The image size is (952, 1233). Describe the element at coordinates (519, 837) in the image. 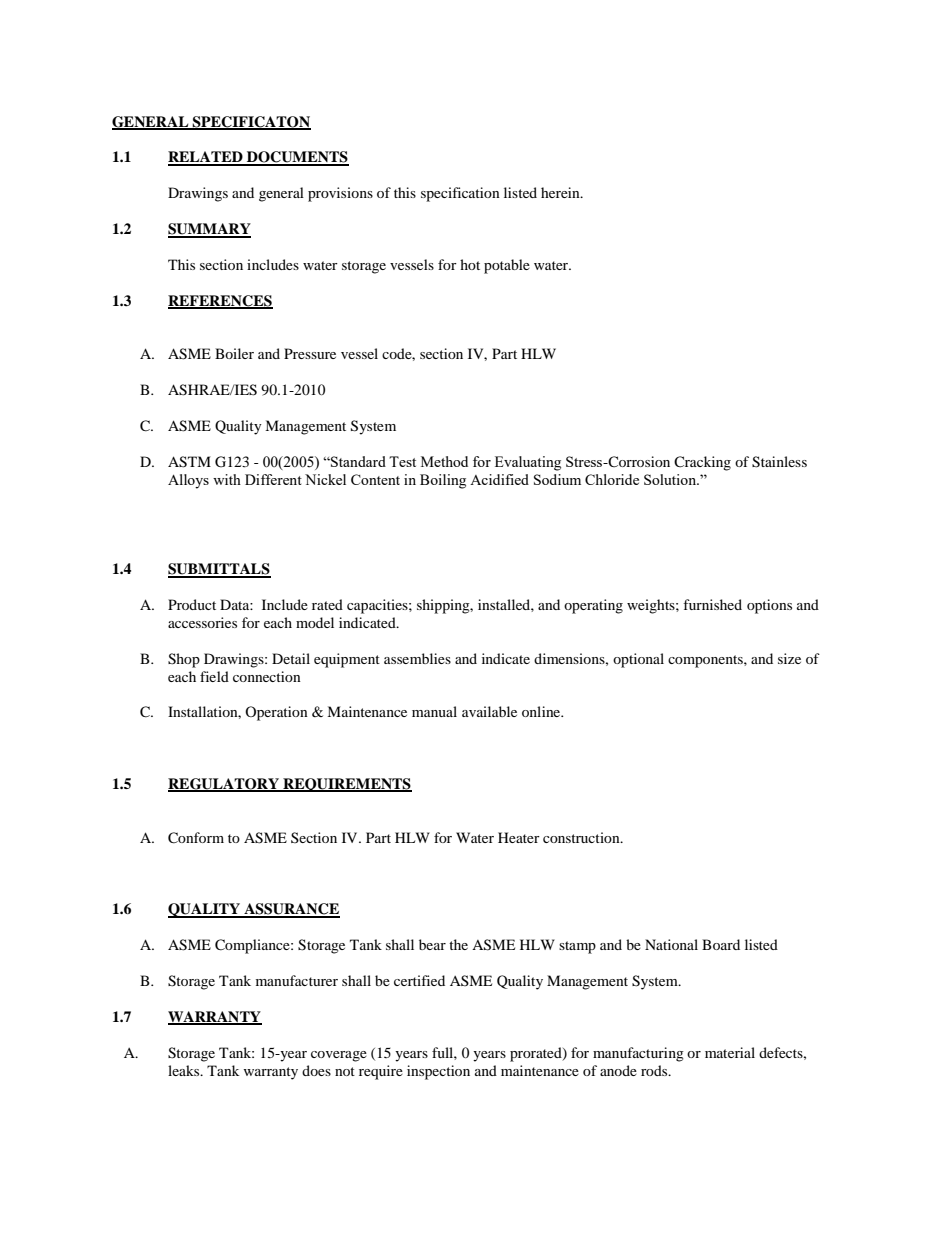

I see `Heater` at that location.
